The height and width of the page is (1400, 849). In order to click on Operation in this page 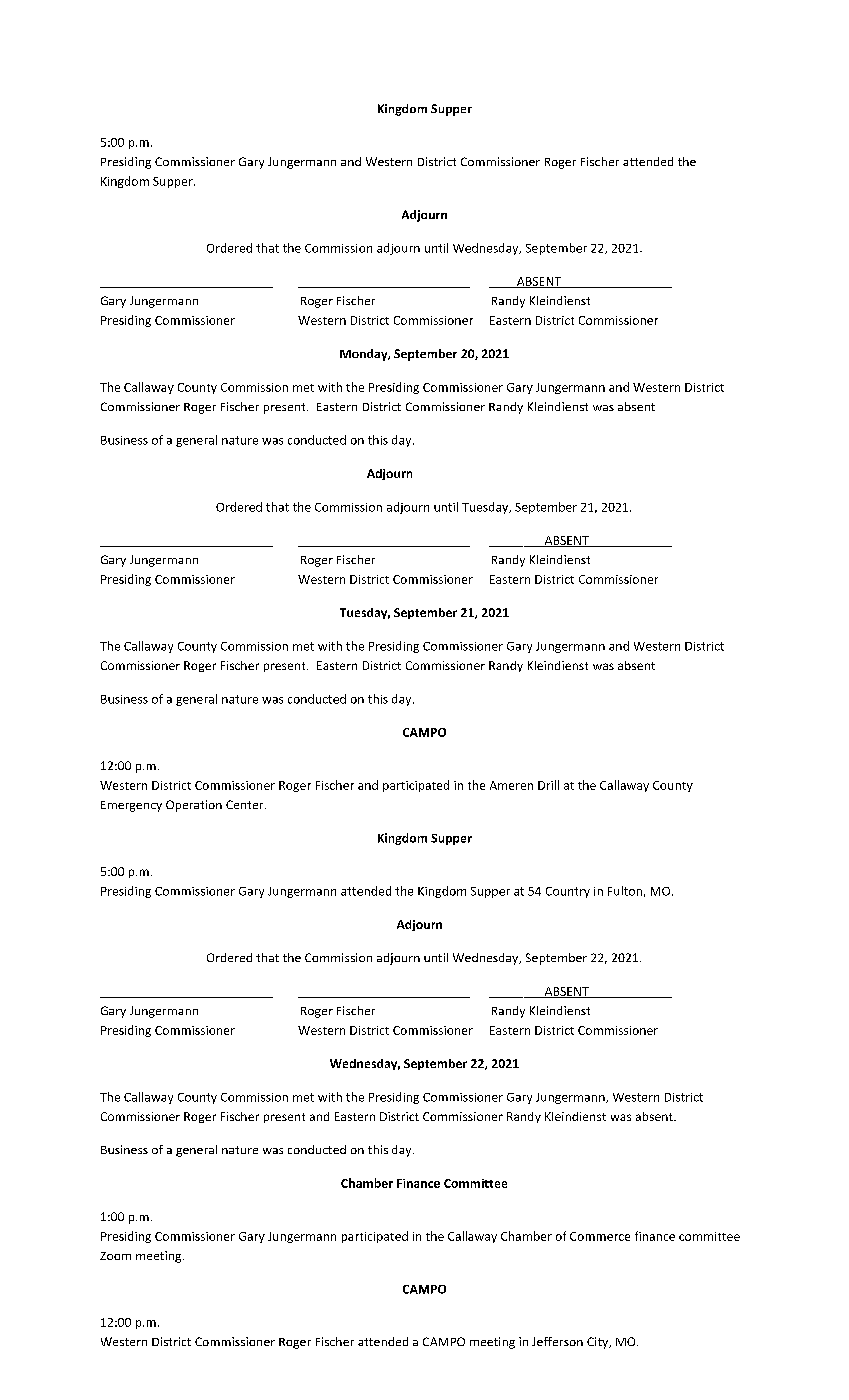, I will do `click(194, 806)`.
